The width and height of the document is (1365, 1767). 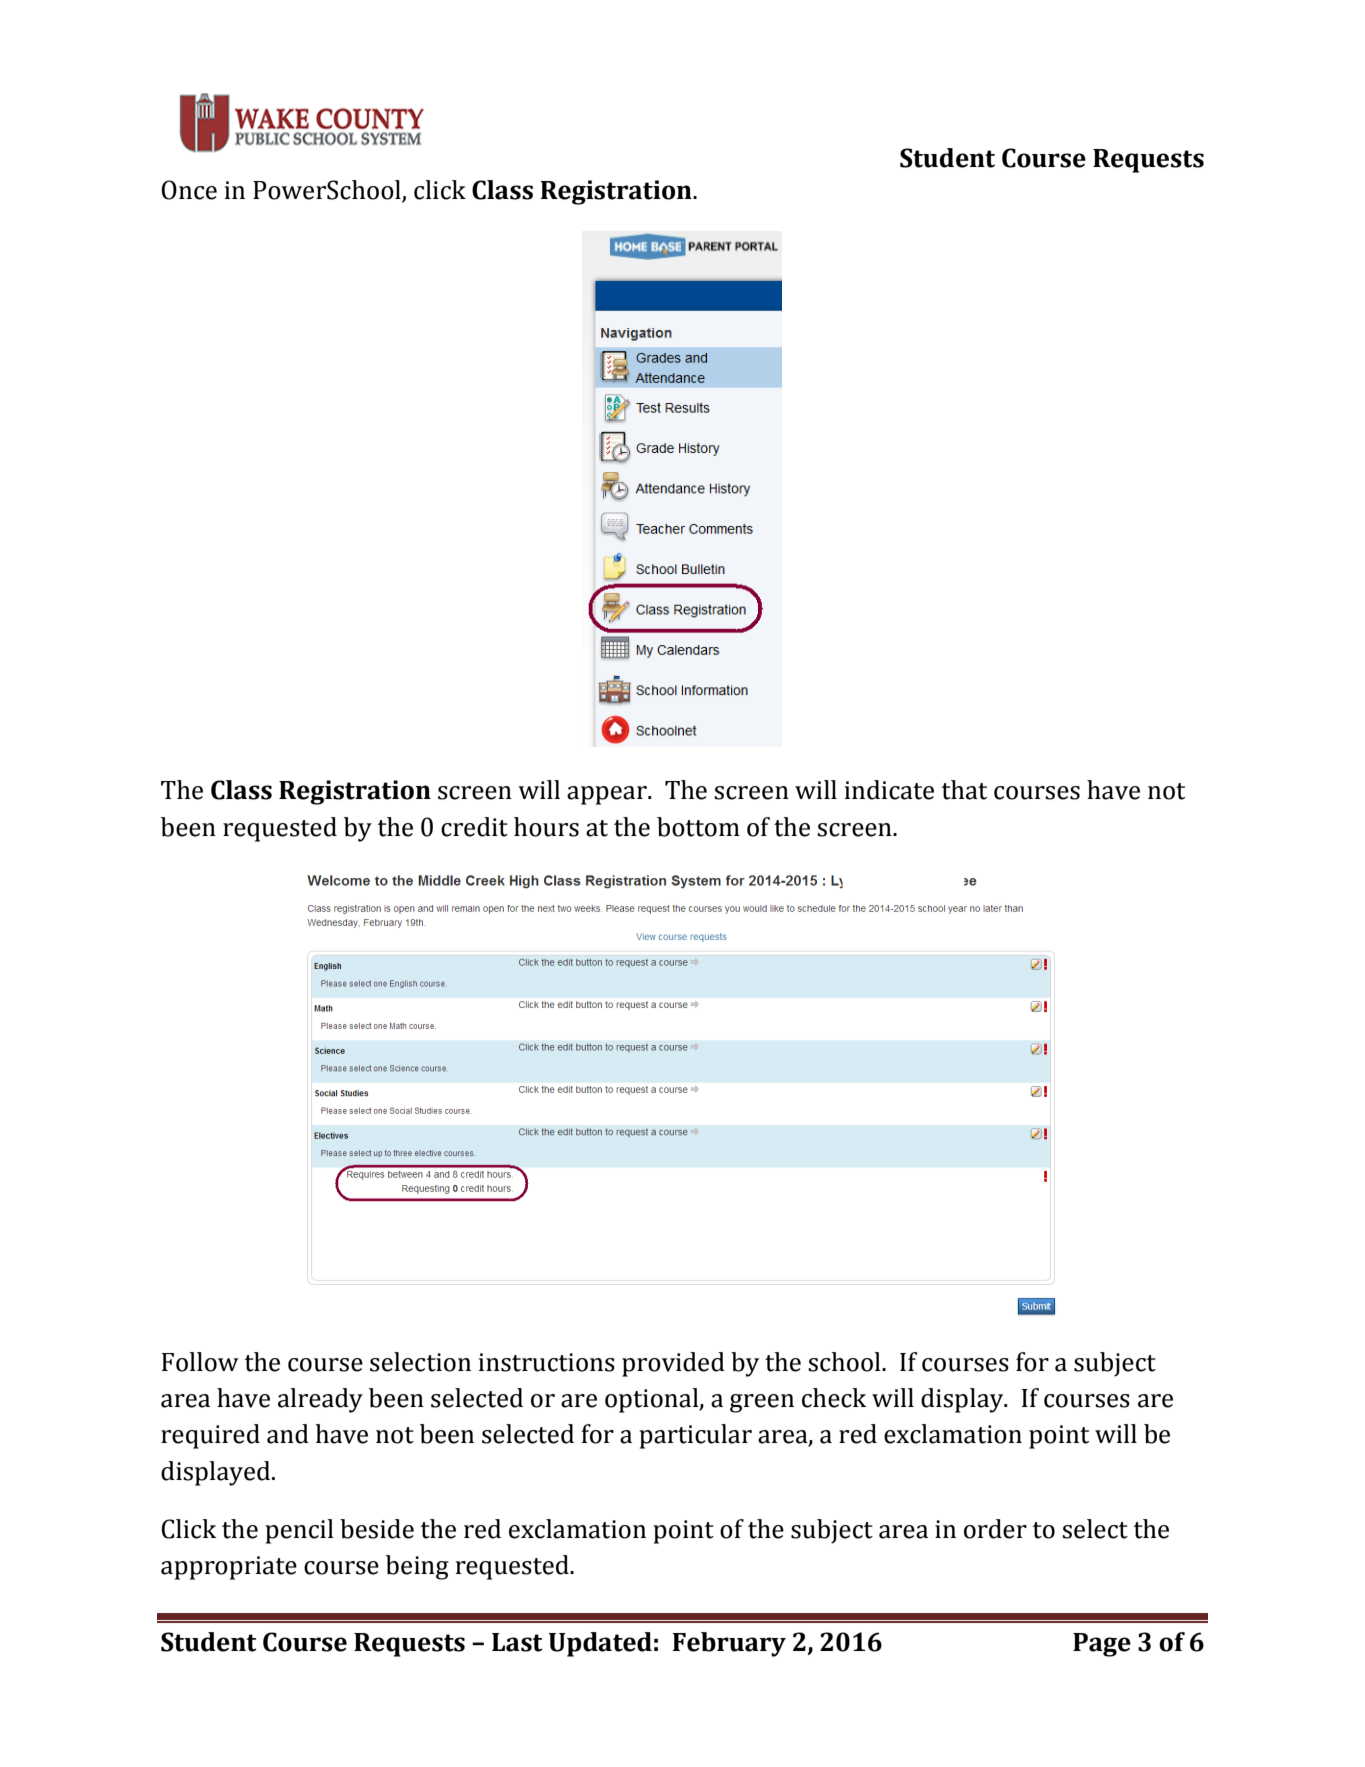 I want to click on appear, so click(x=608, y=795).
